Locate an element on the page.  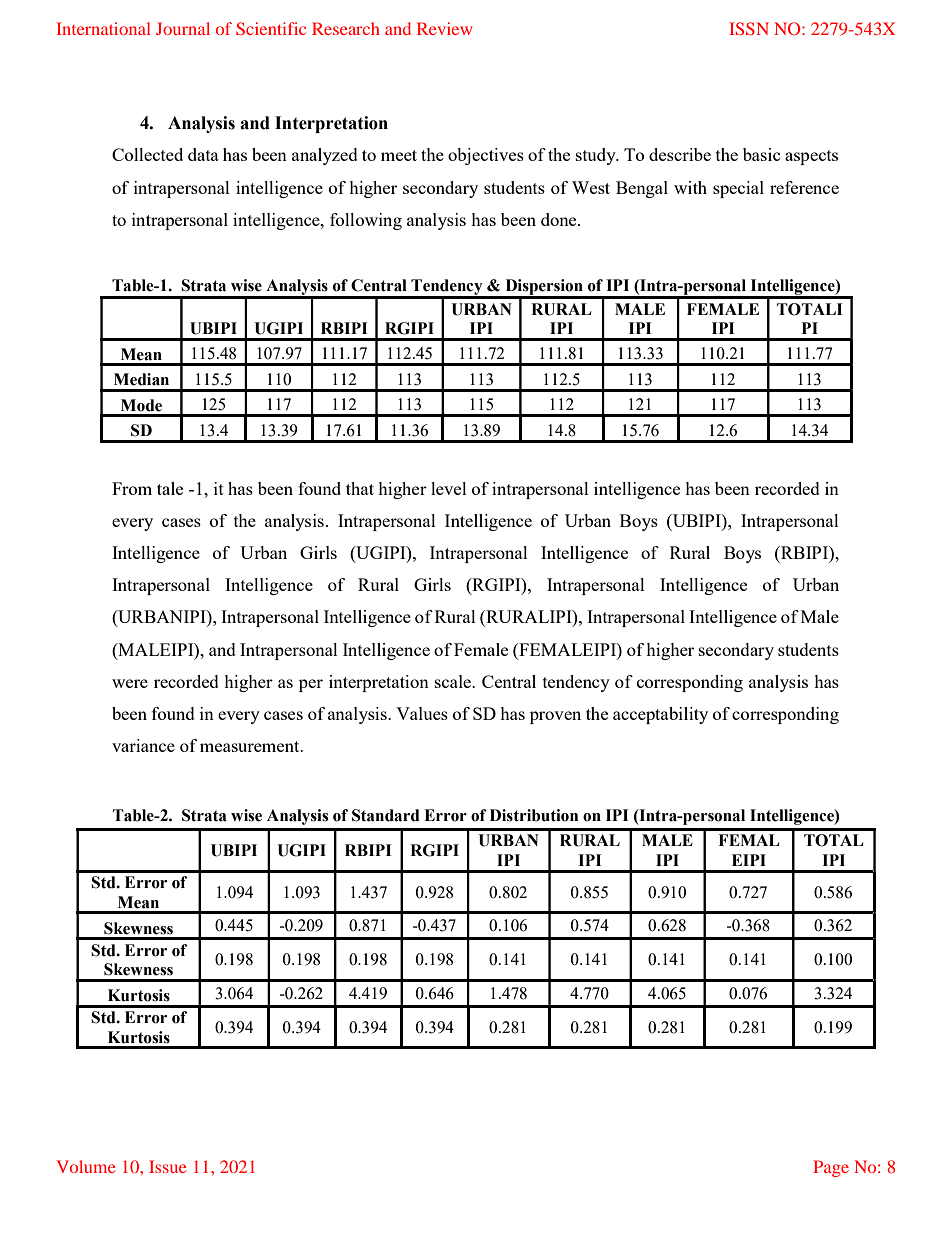
acceptability is located at coordinates (660, 715).
